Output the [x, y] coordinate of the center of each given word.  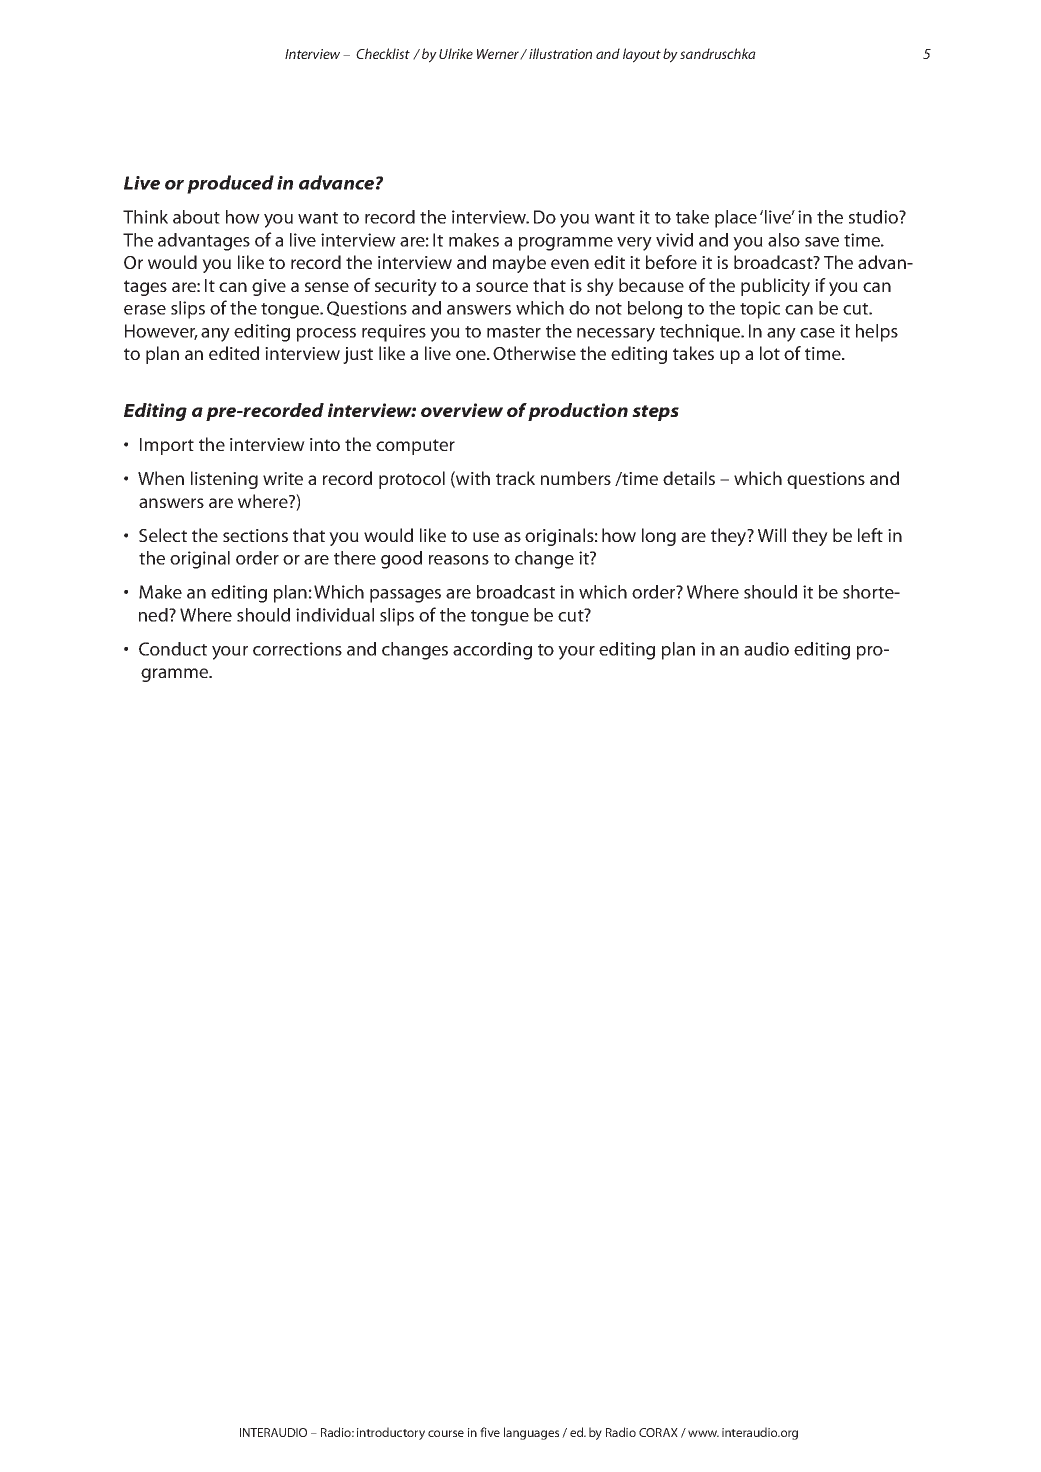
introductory [391, 1433]
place [736, 219]
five [490, 1432]
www [703, 1433]
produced [230, 184]
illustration [560, 53]
